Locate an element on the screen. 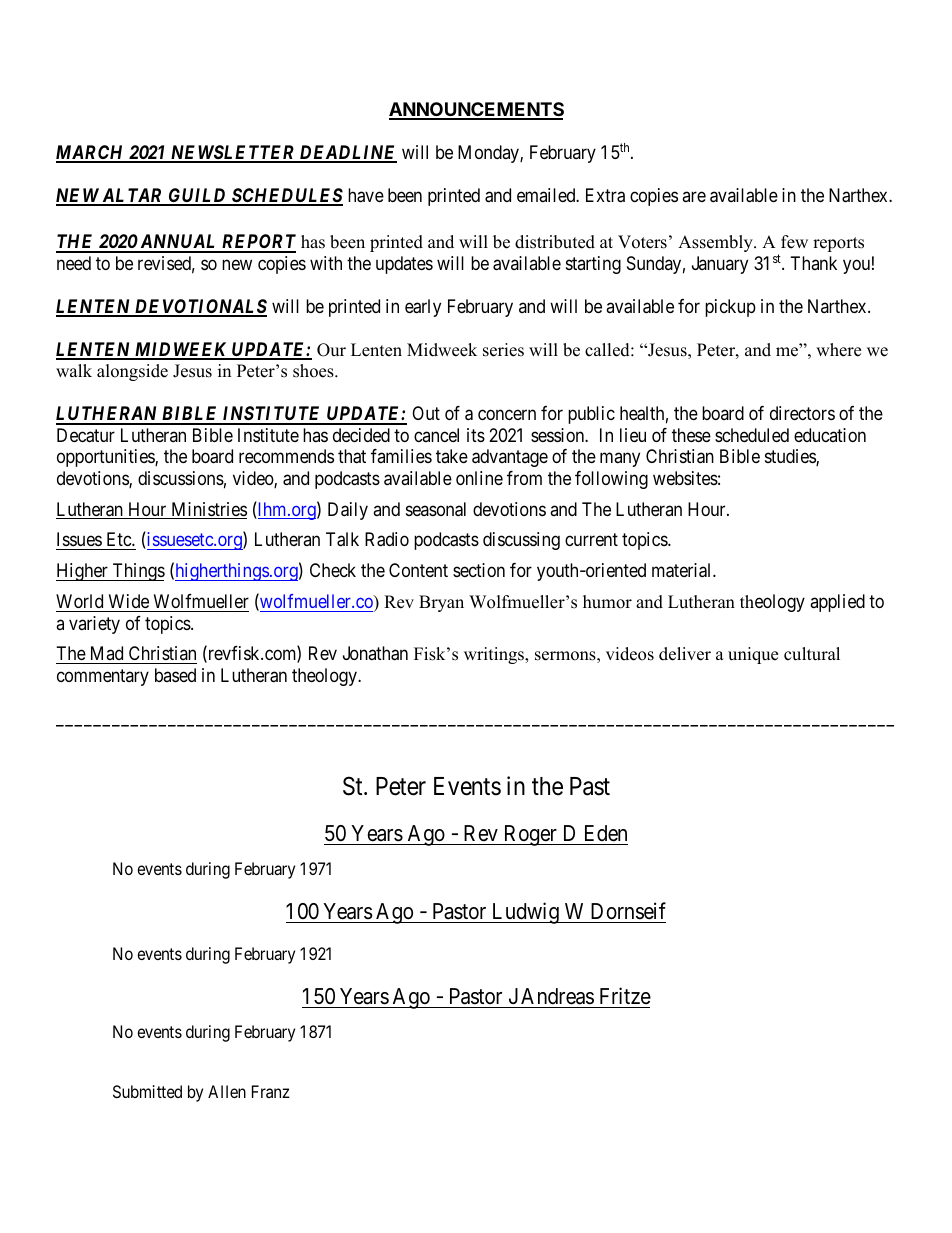 The height and width of the screenshot is (1233, 952). are is located at coordinates (694, 196).
